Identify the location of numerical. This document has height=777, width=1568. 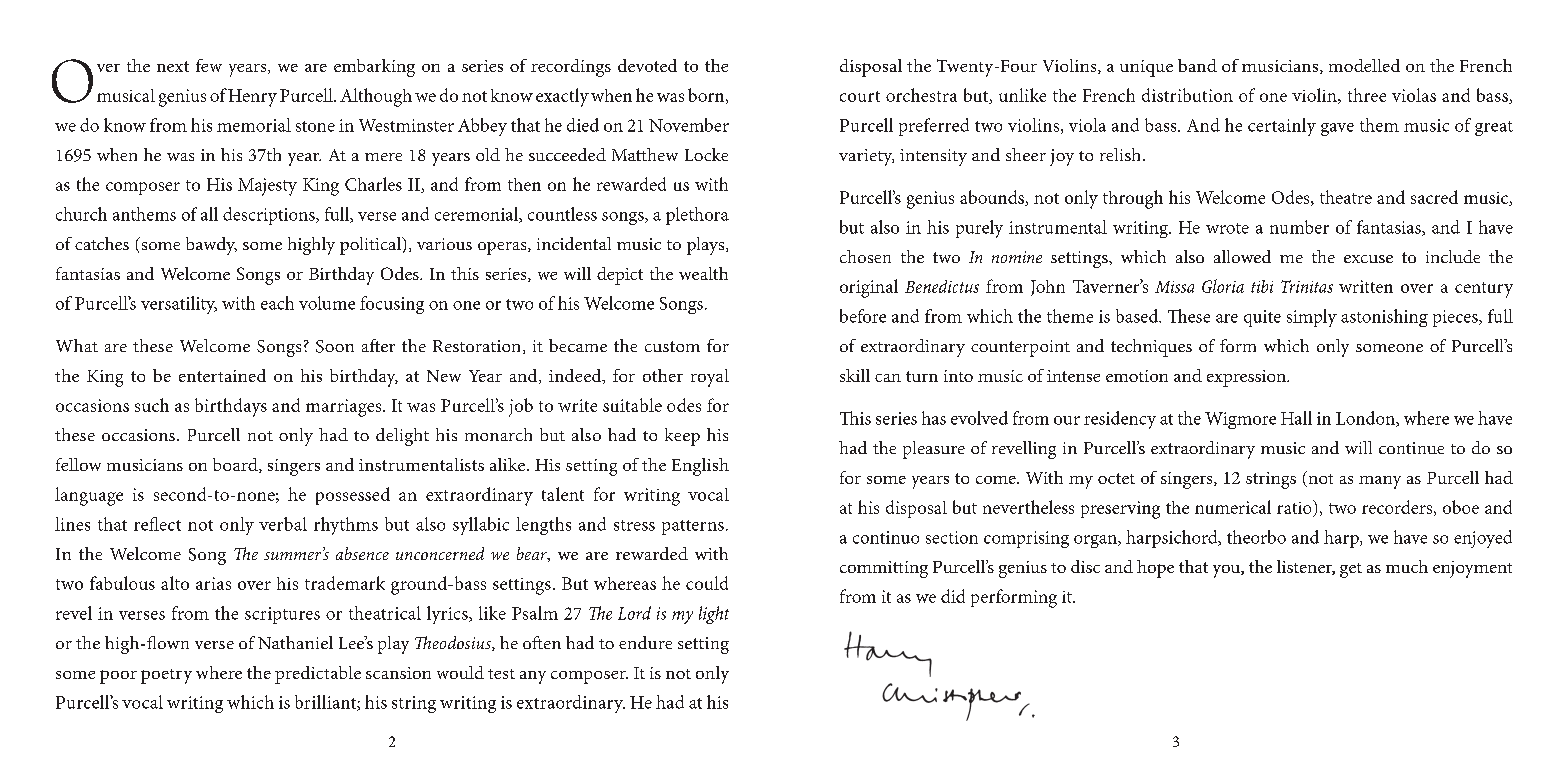
(1233, 507).
